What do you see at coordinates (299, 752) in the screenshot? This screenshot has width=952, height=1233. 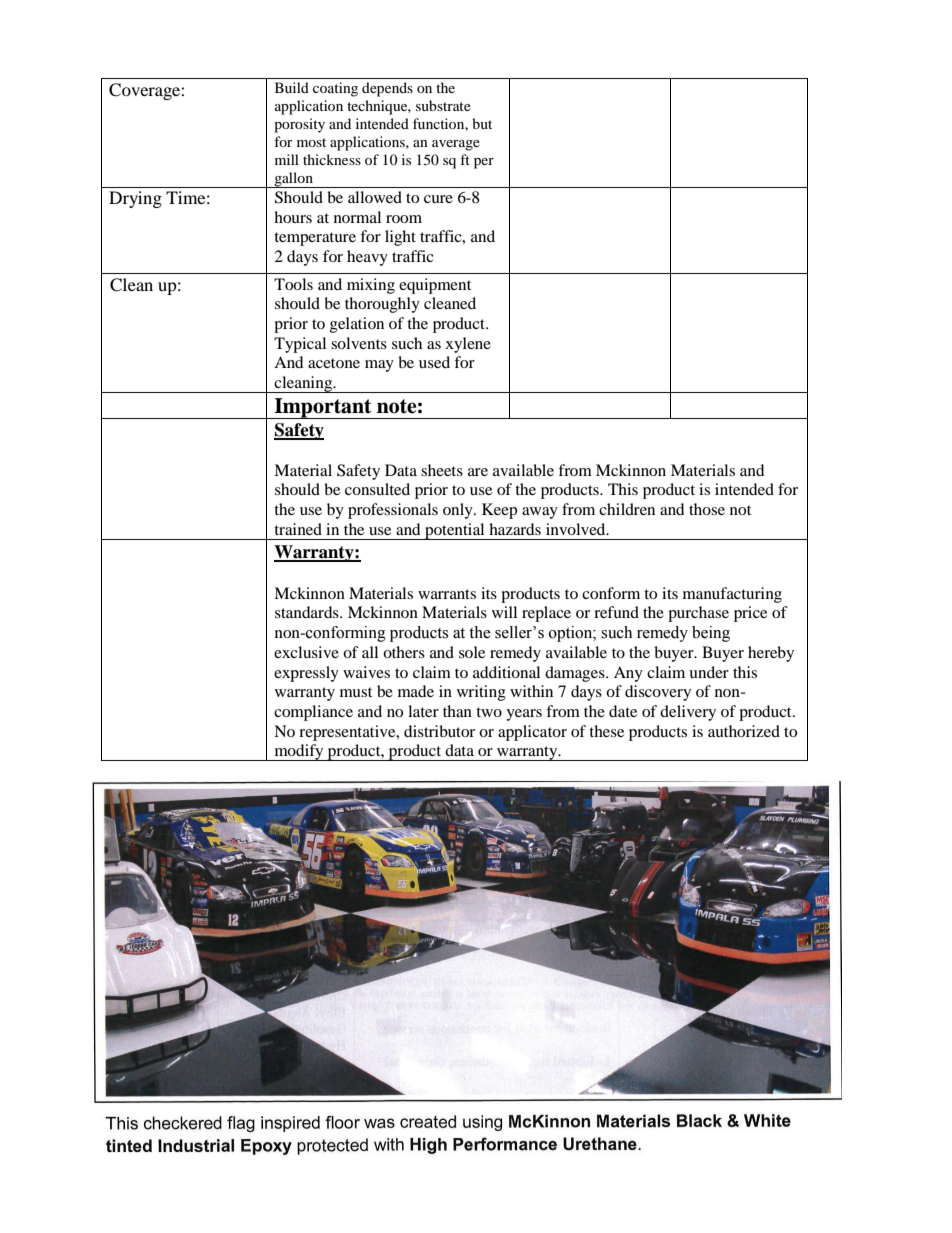 I see `modify` at bounding box center [299, 752].
